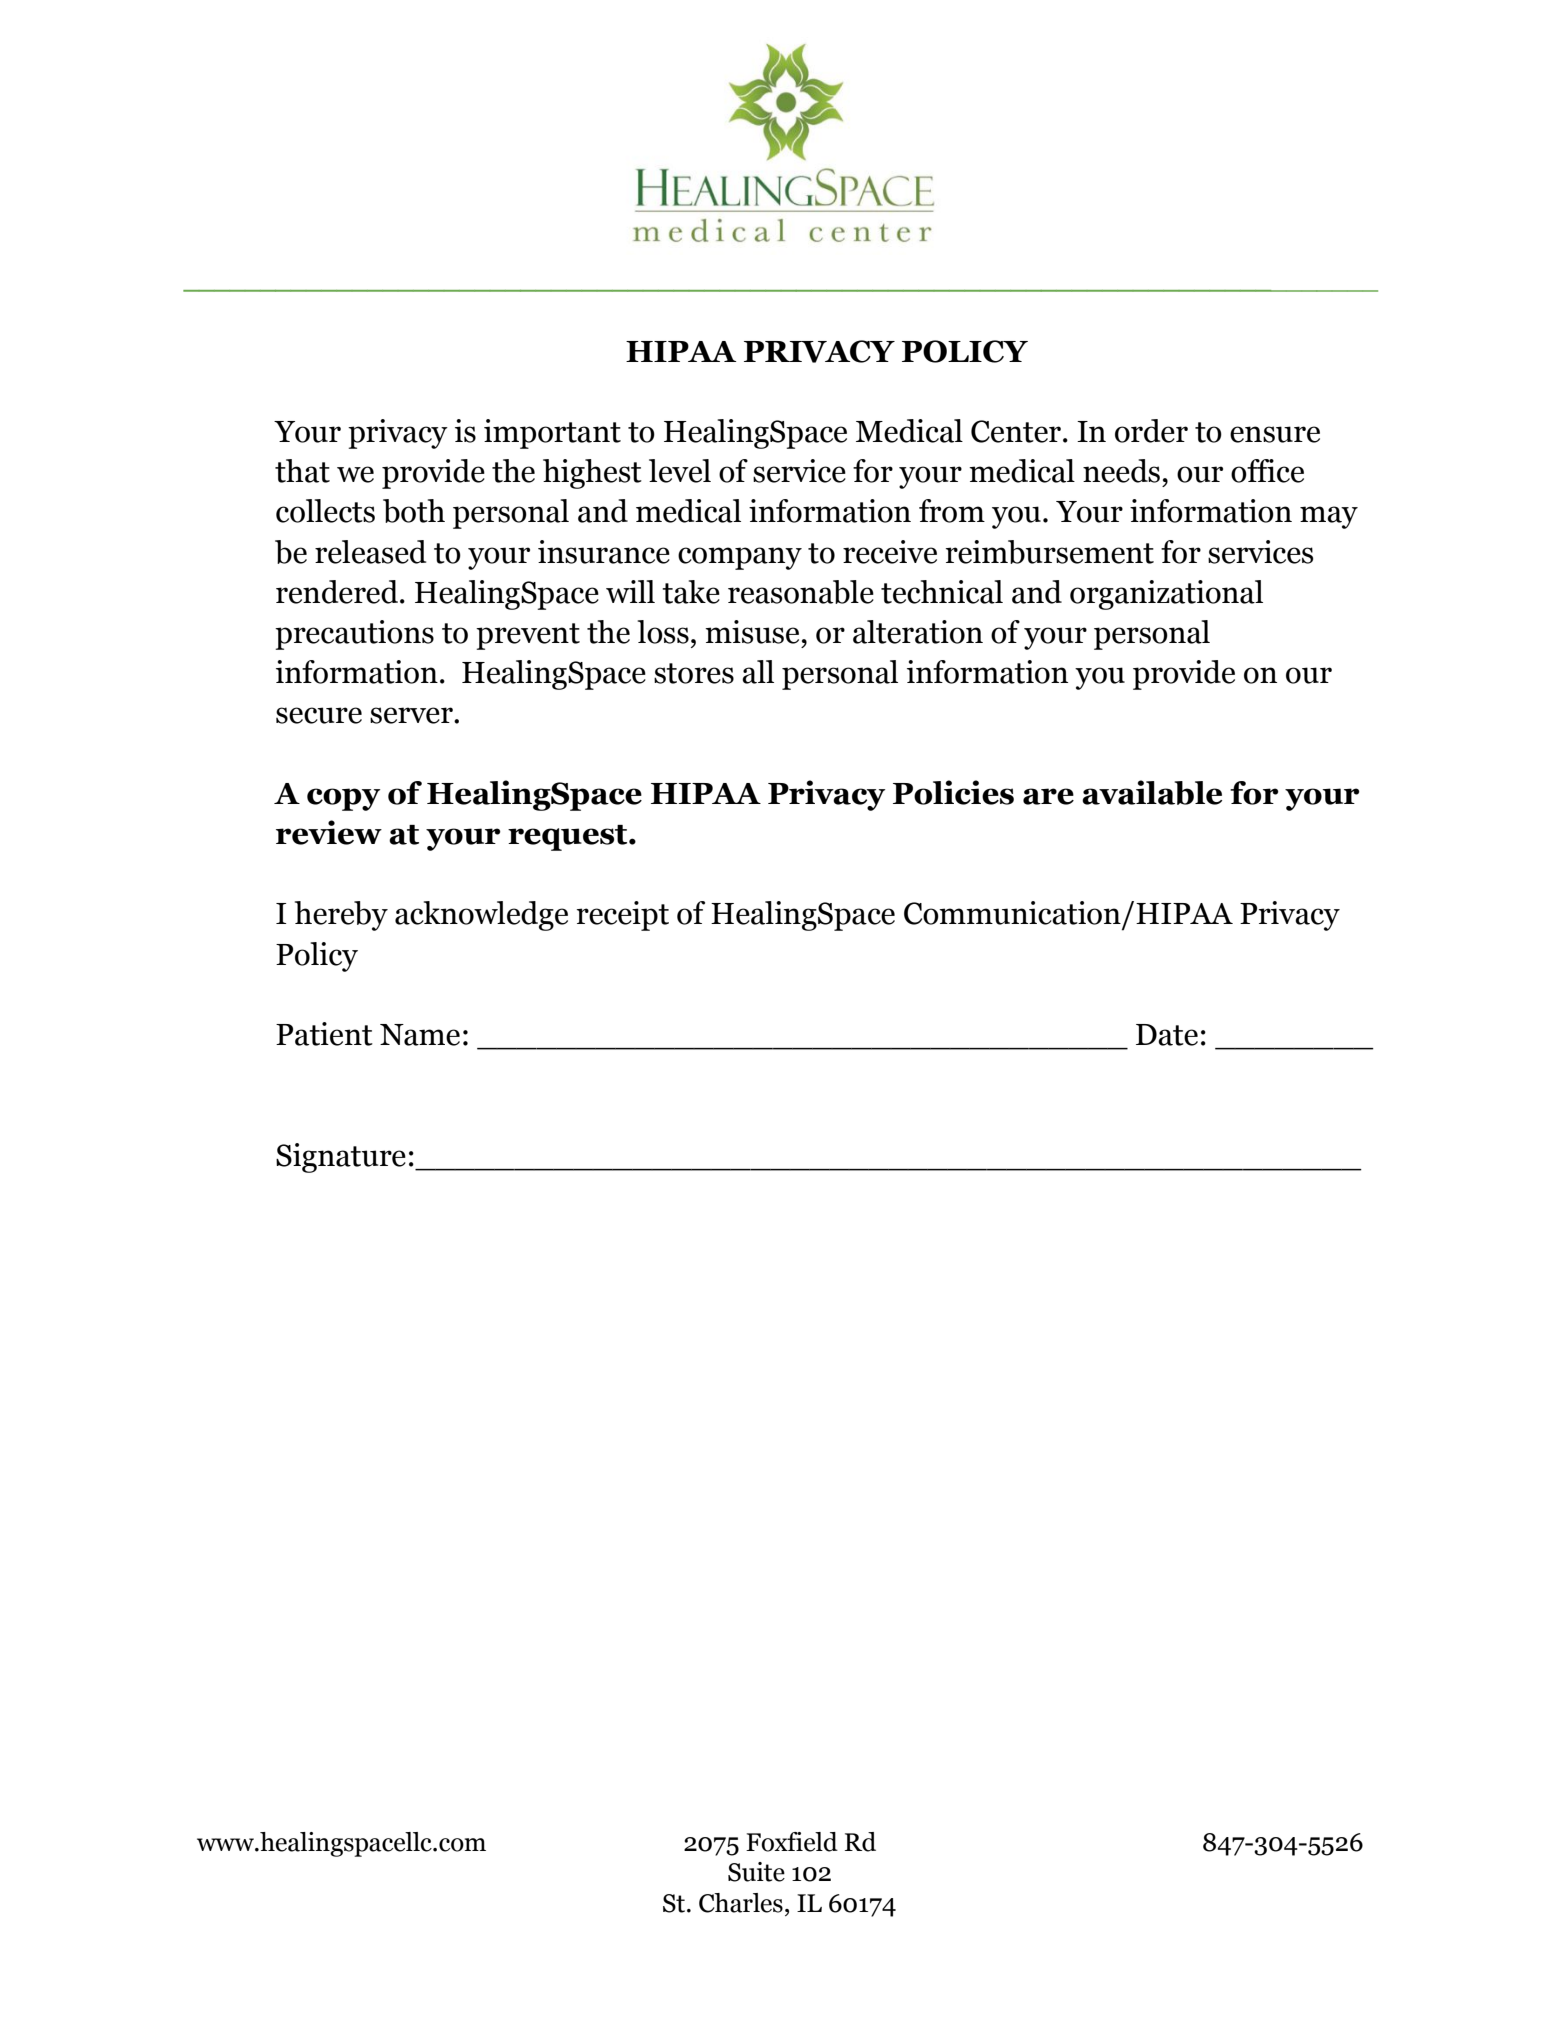  What do you see at coordinates (756, 1872) in the page?
I see `Suite` at bounding box center [756, 1872].
